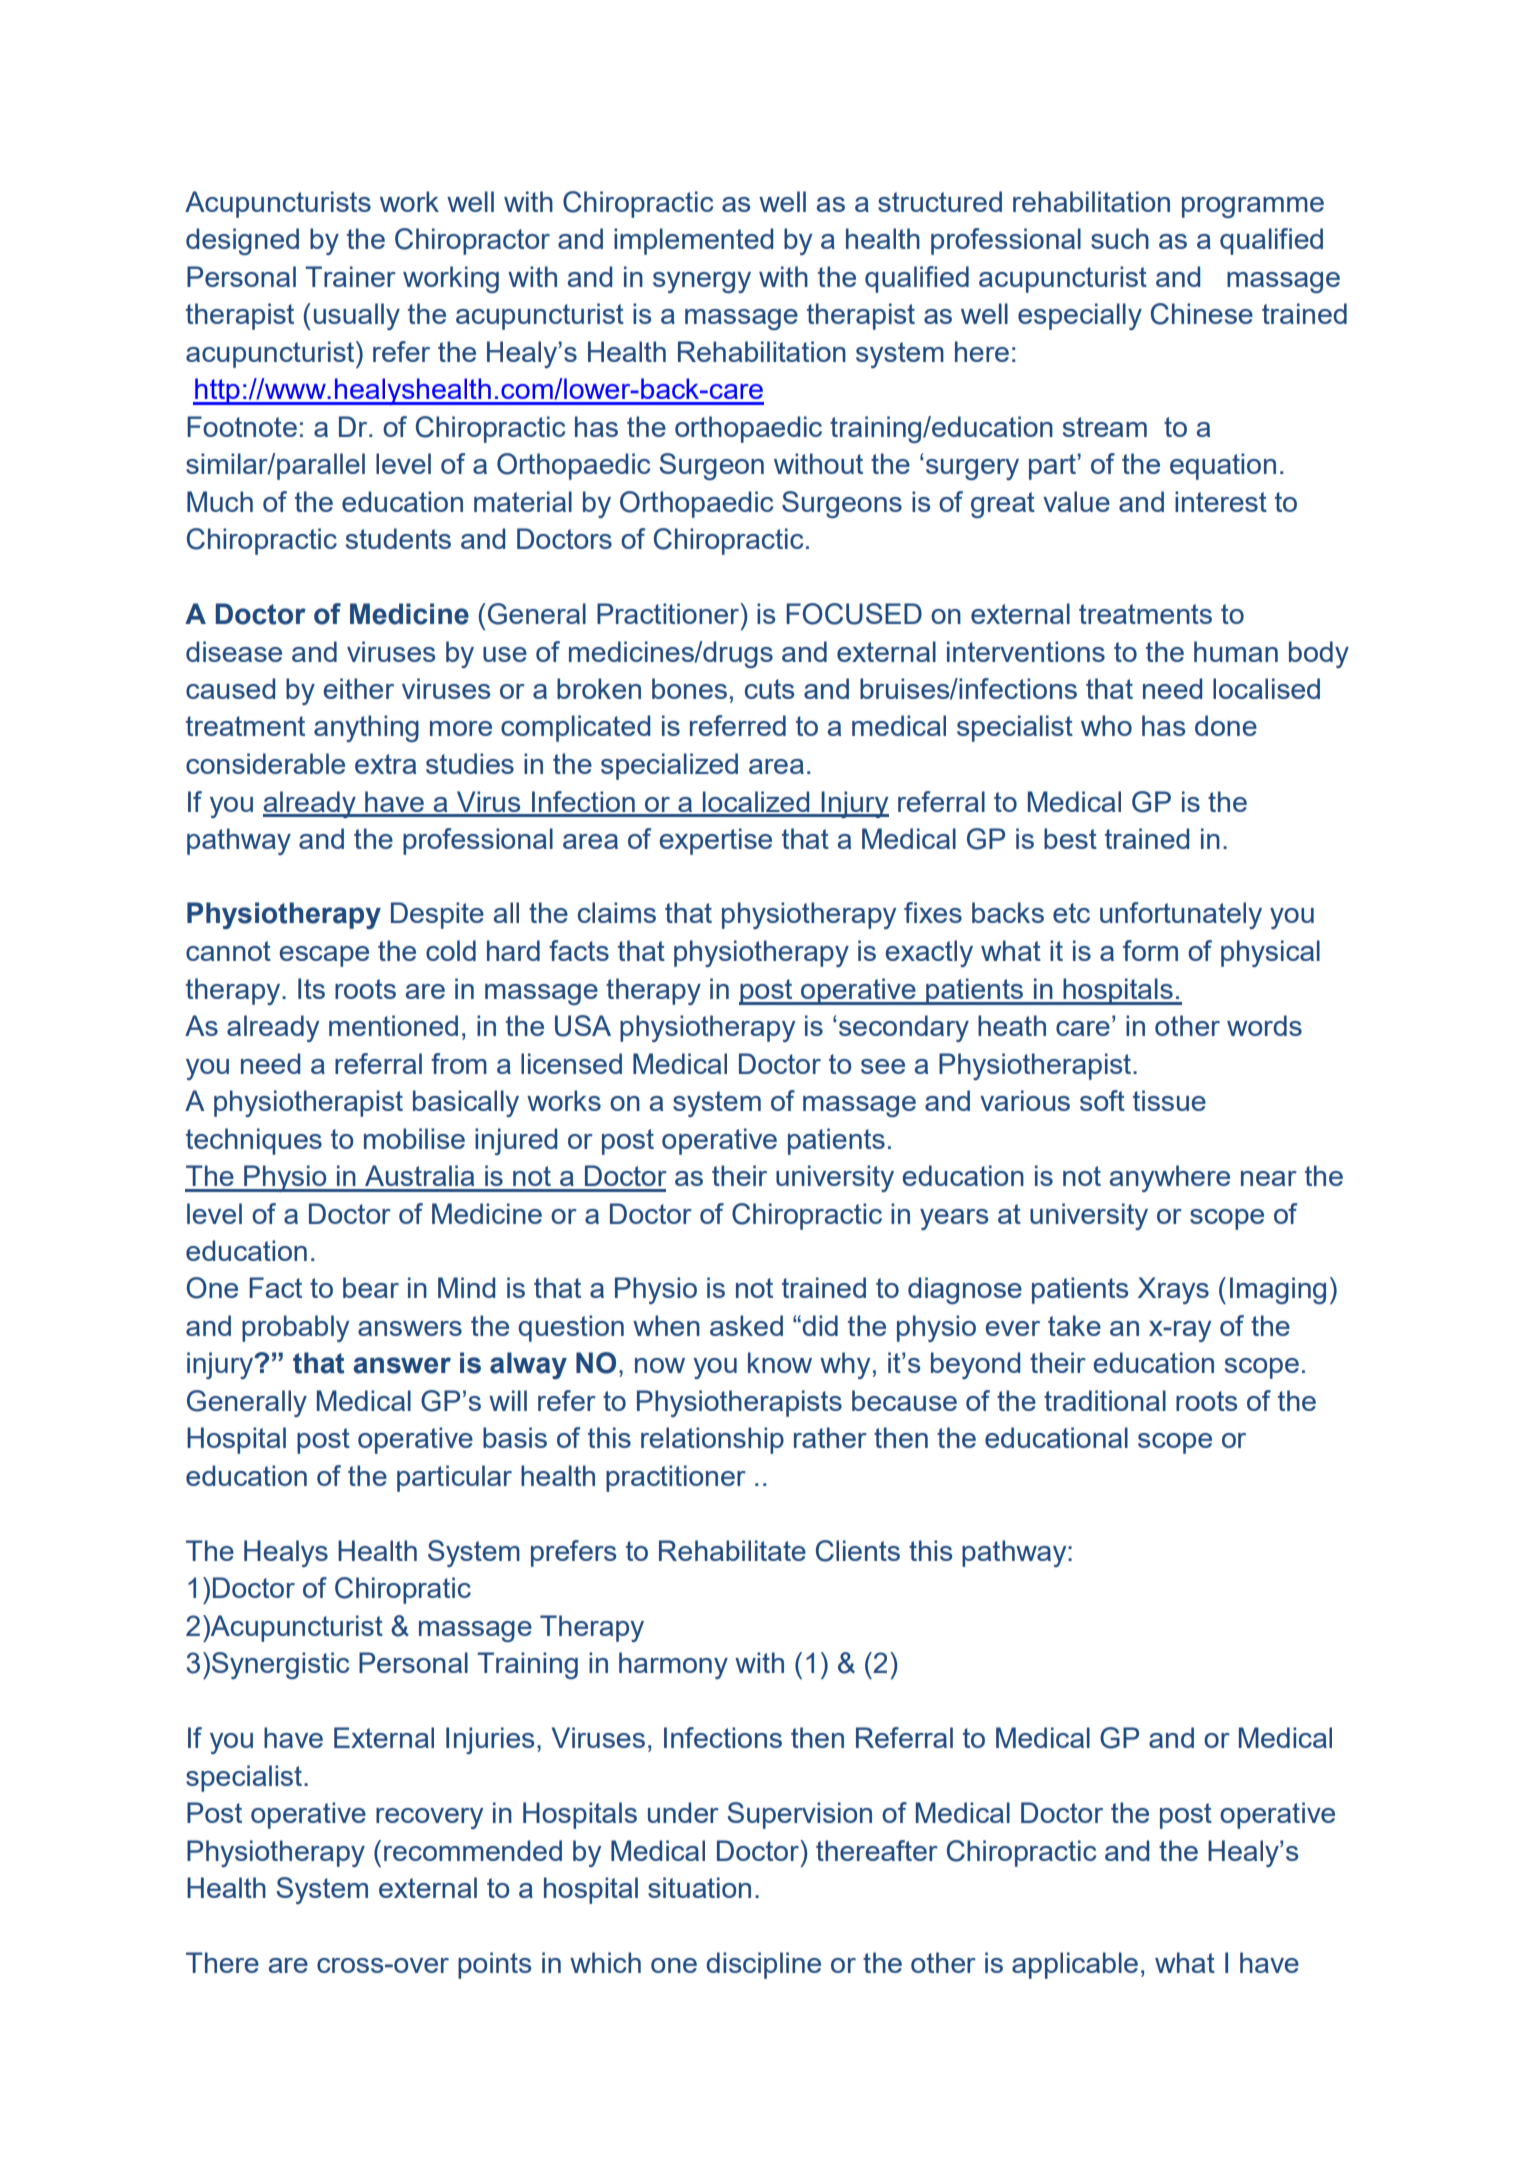  What do you see at coordinates (702, 282) in the screenshot?
I see `synergy` at bounding box center [702, 282].
